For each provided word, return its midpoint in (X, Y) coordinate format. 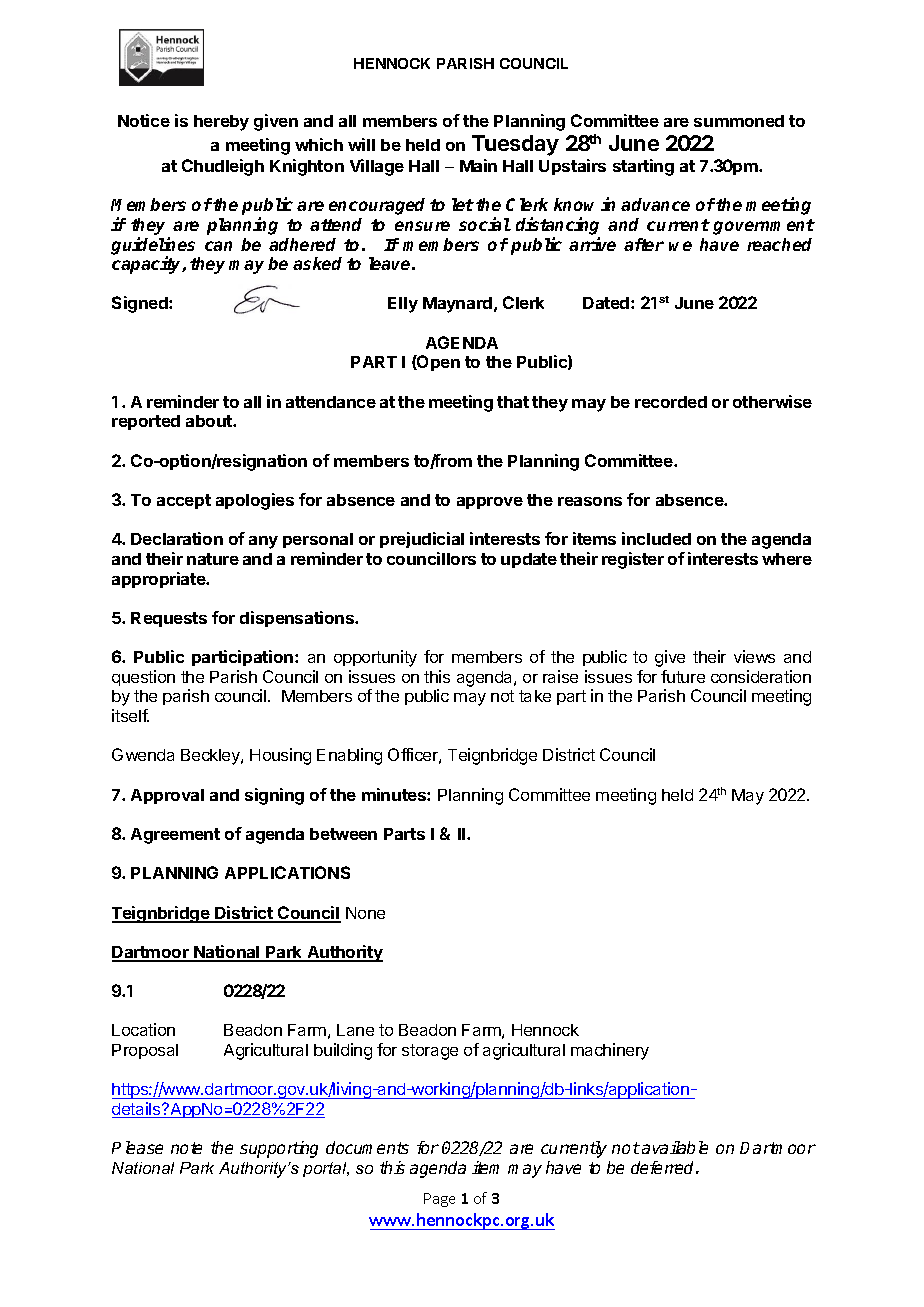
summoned (739, 121)
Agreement (175, 836)
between (343, 834)
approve (490, 503)
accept (184, 501)
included (656, 538)
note (186, 1148)
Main (478, 165)
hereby (221, 123)
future (683, 676)
